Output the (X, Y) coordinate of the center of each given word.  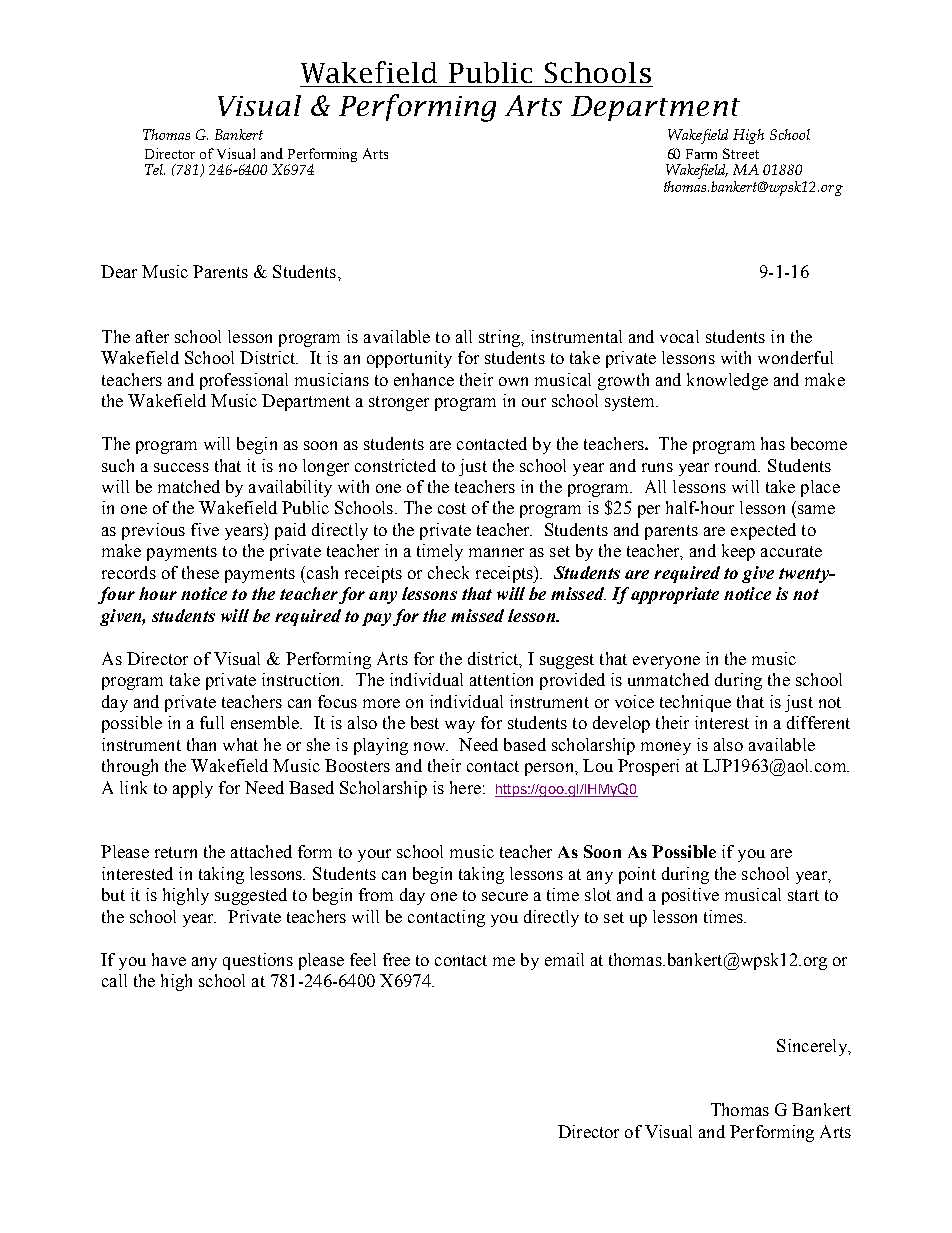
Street (741, 153)
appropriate (675, 595)
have (169, 959)
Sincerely (813, 1047)
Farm (701, 154)
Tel (155, 169)
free (396, 959)
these (200, 572)
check (448, 572)
